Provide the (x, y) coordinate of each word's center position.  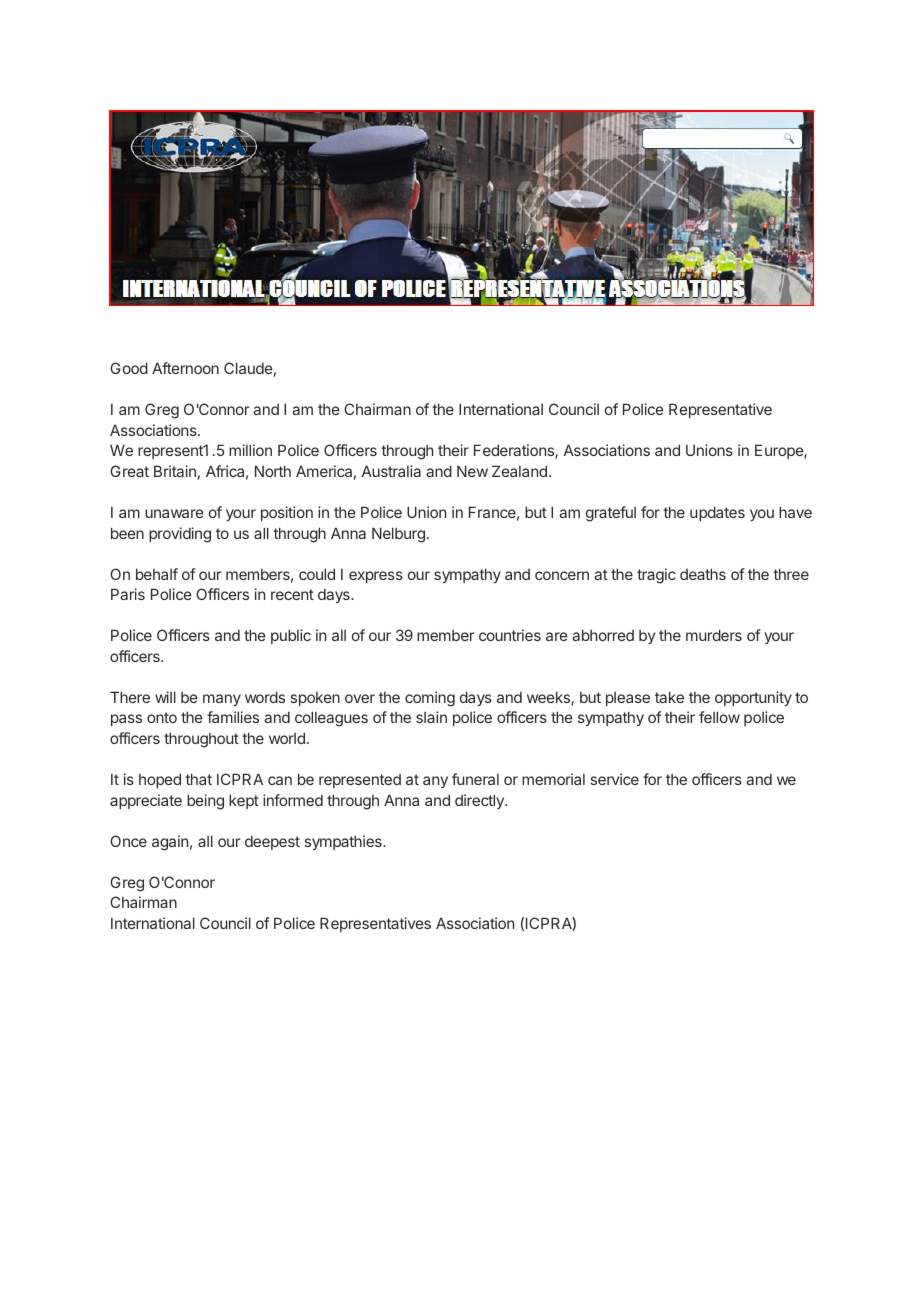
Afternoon (185, 368)
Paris (128, 594)
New (472, 471)
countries (510, 635)
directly (480, 801)
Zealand (519, 471)
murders (714, 635)
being (205, 802)
